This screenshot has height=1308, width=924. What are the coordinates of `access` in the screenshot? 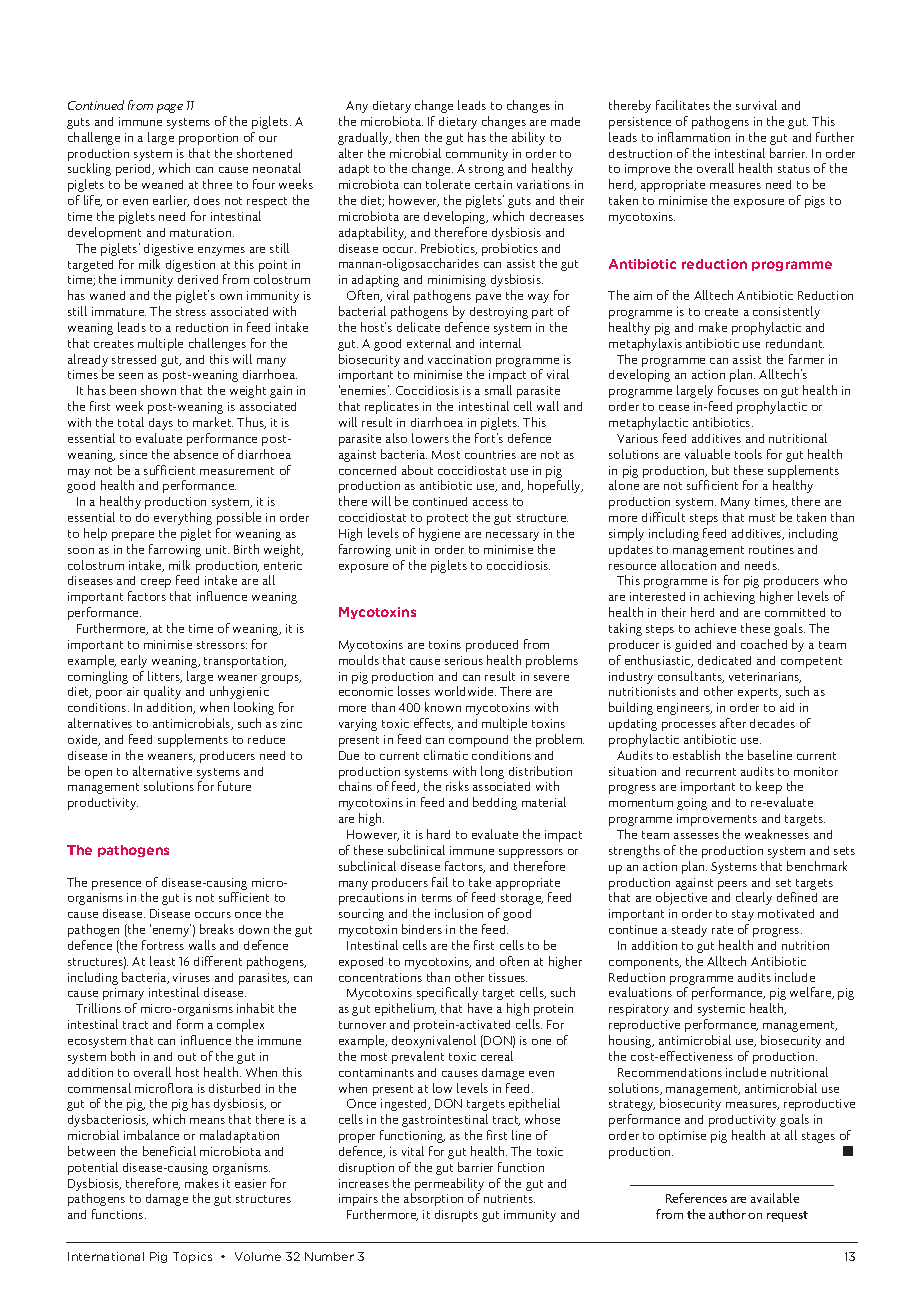 It's located at (490, 503).
